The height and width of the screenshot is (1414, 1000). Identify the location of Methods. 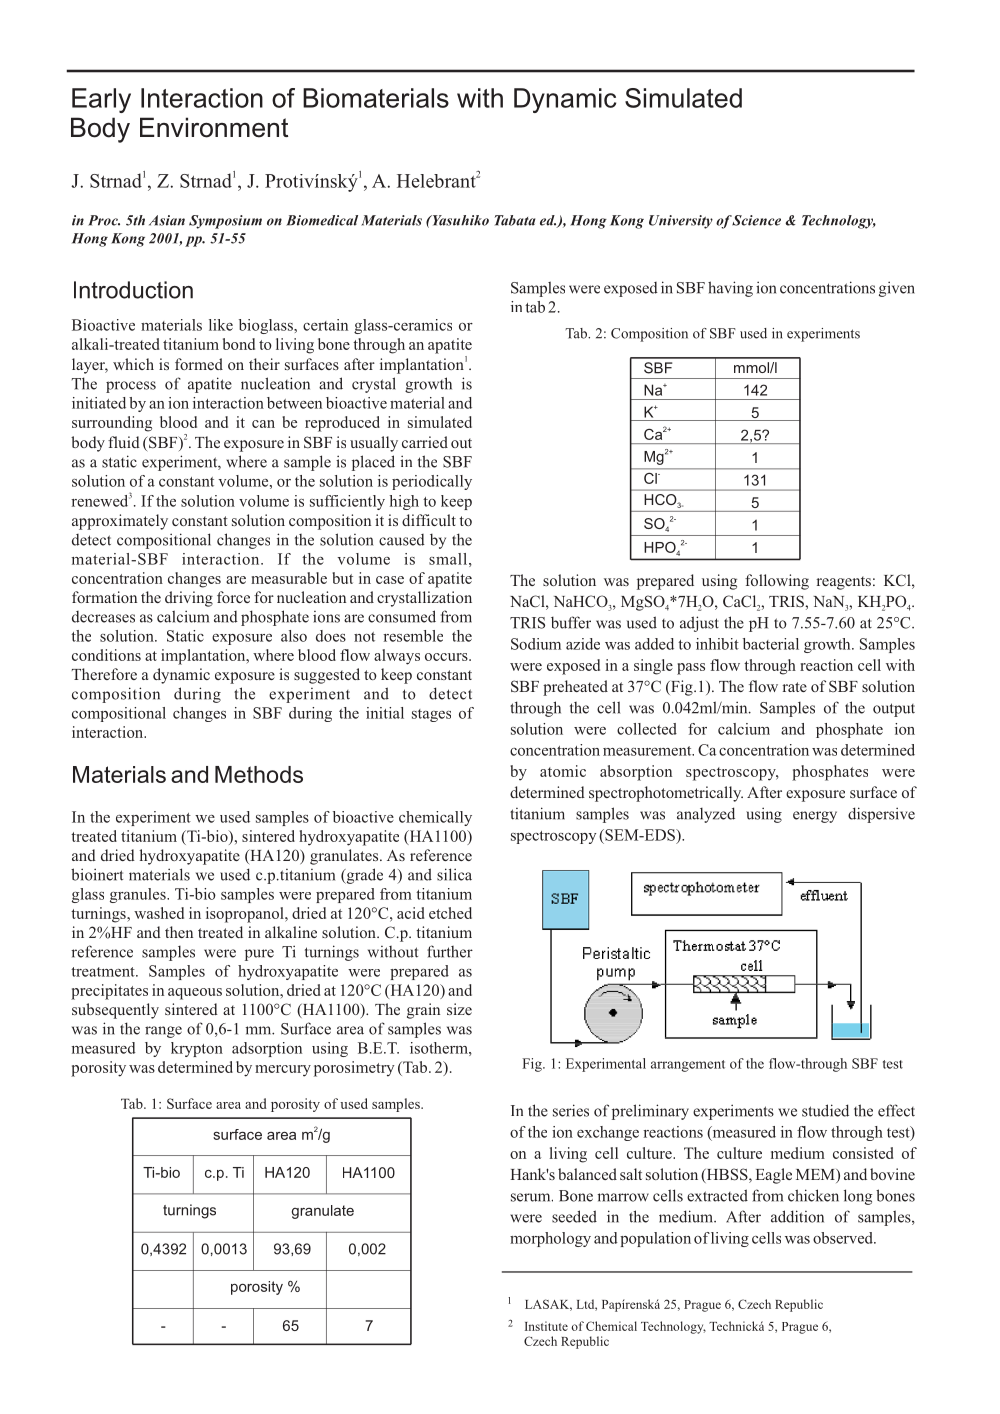
(259, 774).
